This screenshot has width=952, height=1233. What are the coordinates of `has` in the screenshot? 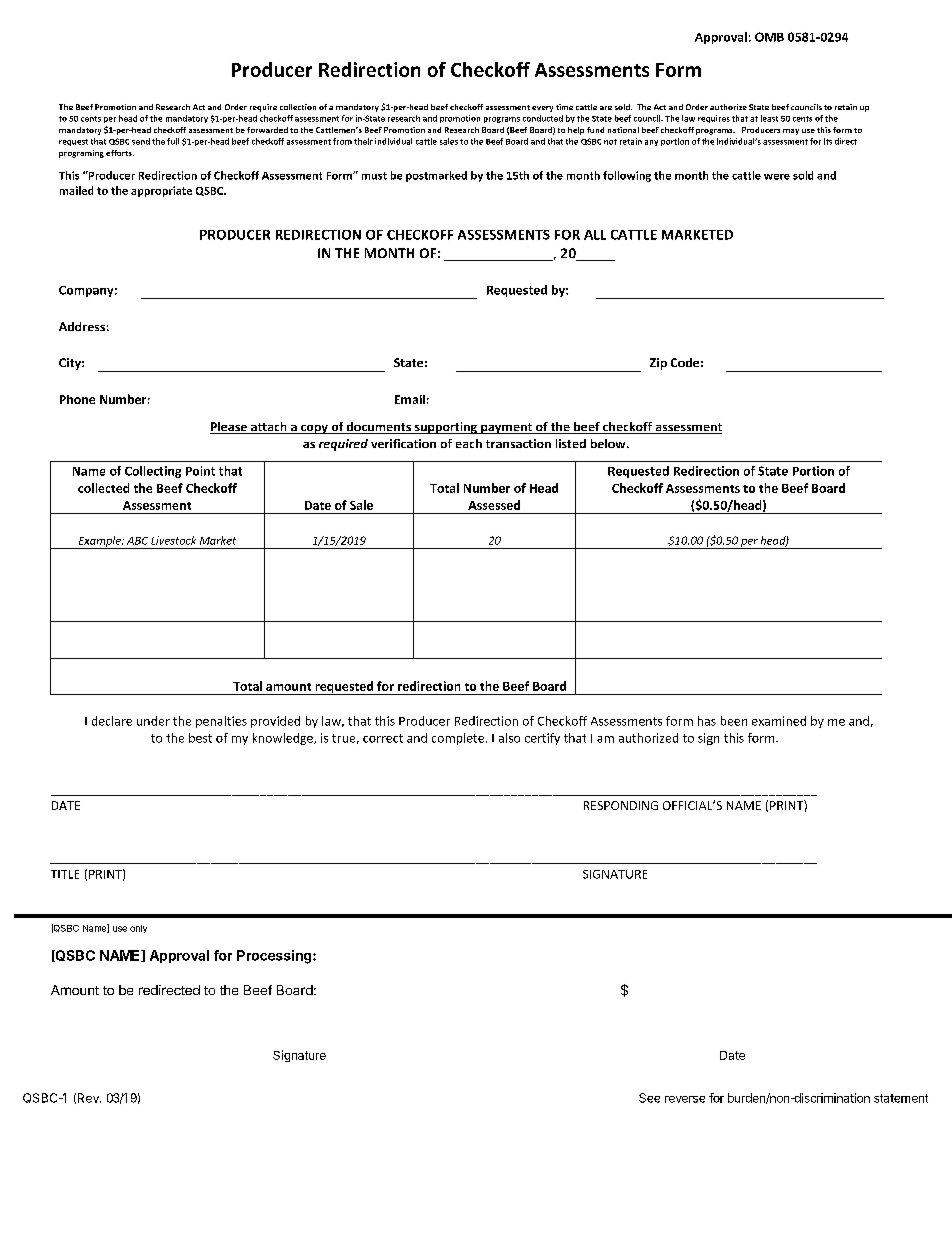 It's located at (707, 721).
